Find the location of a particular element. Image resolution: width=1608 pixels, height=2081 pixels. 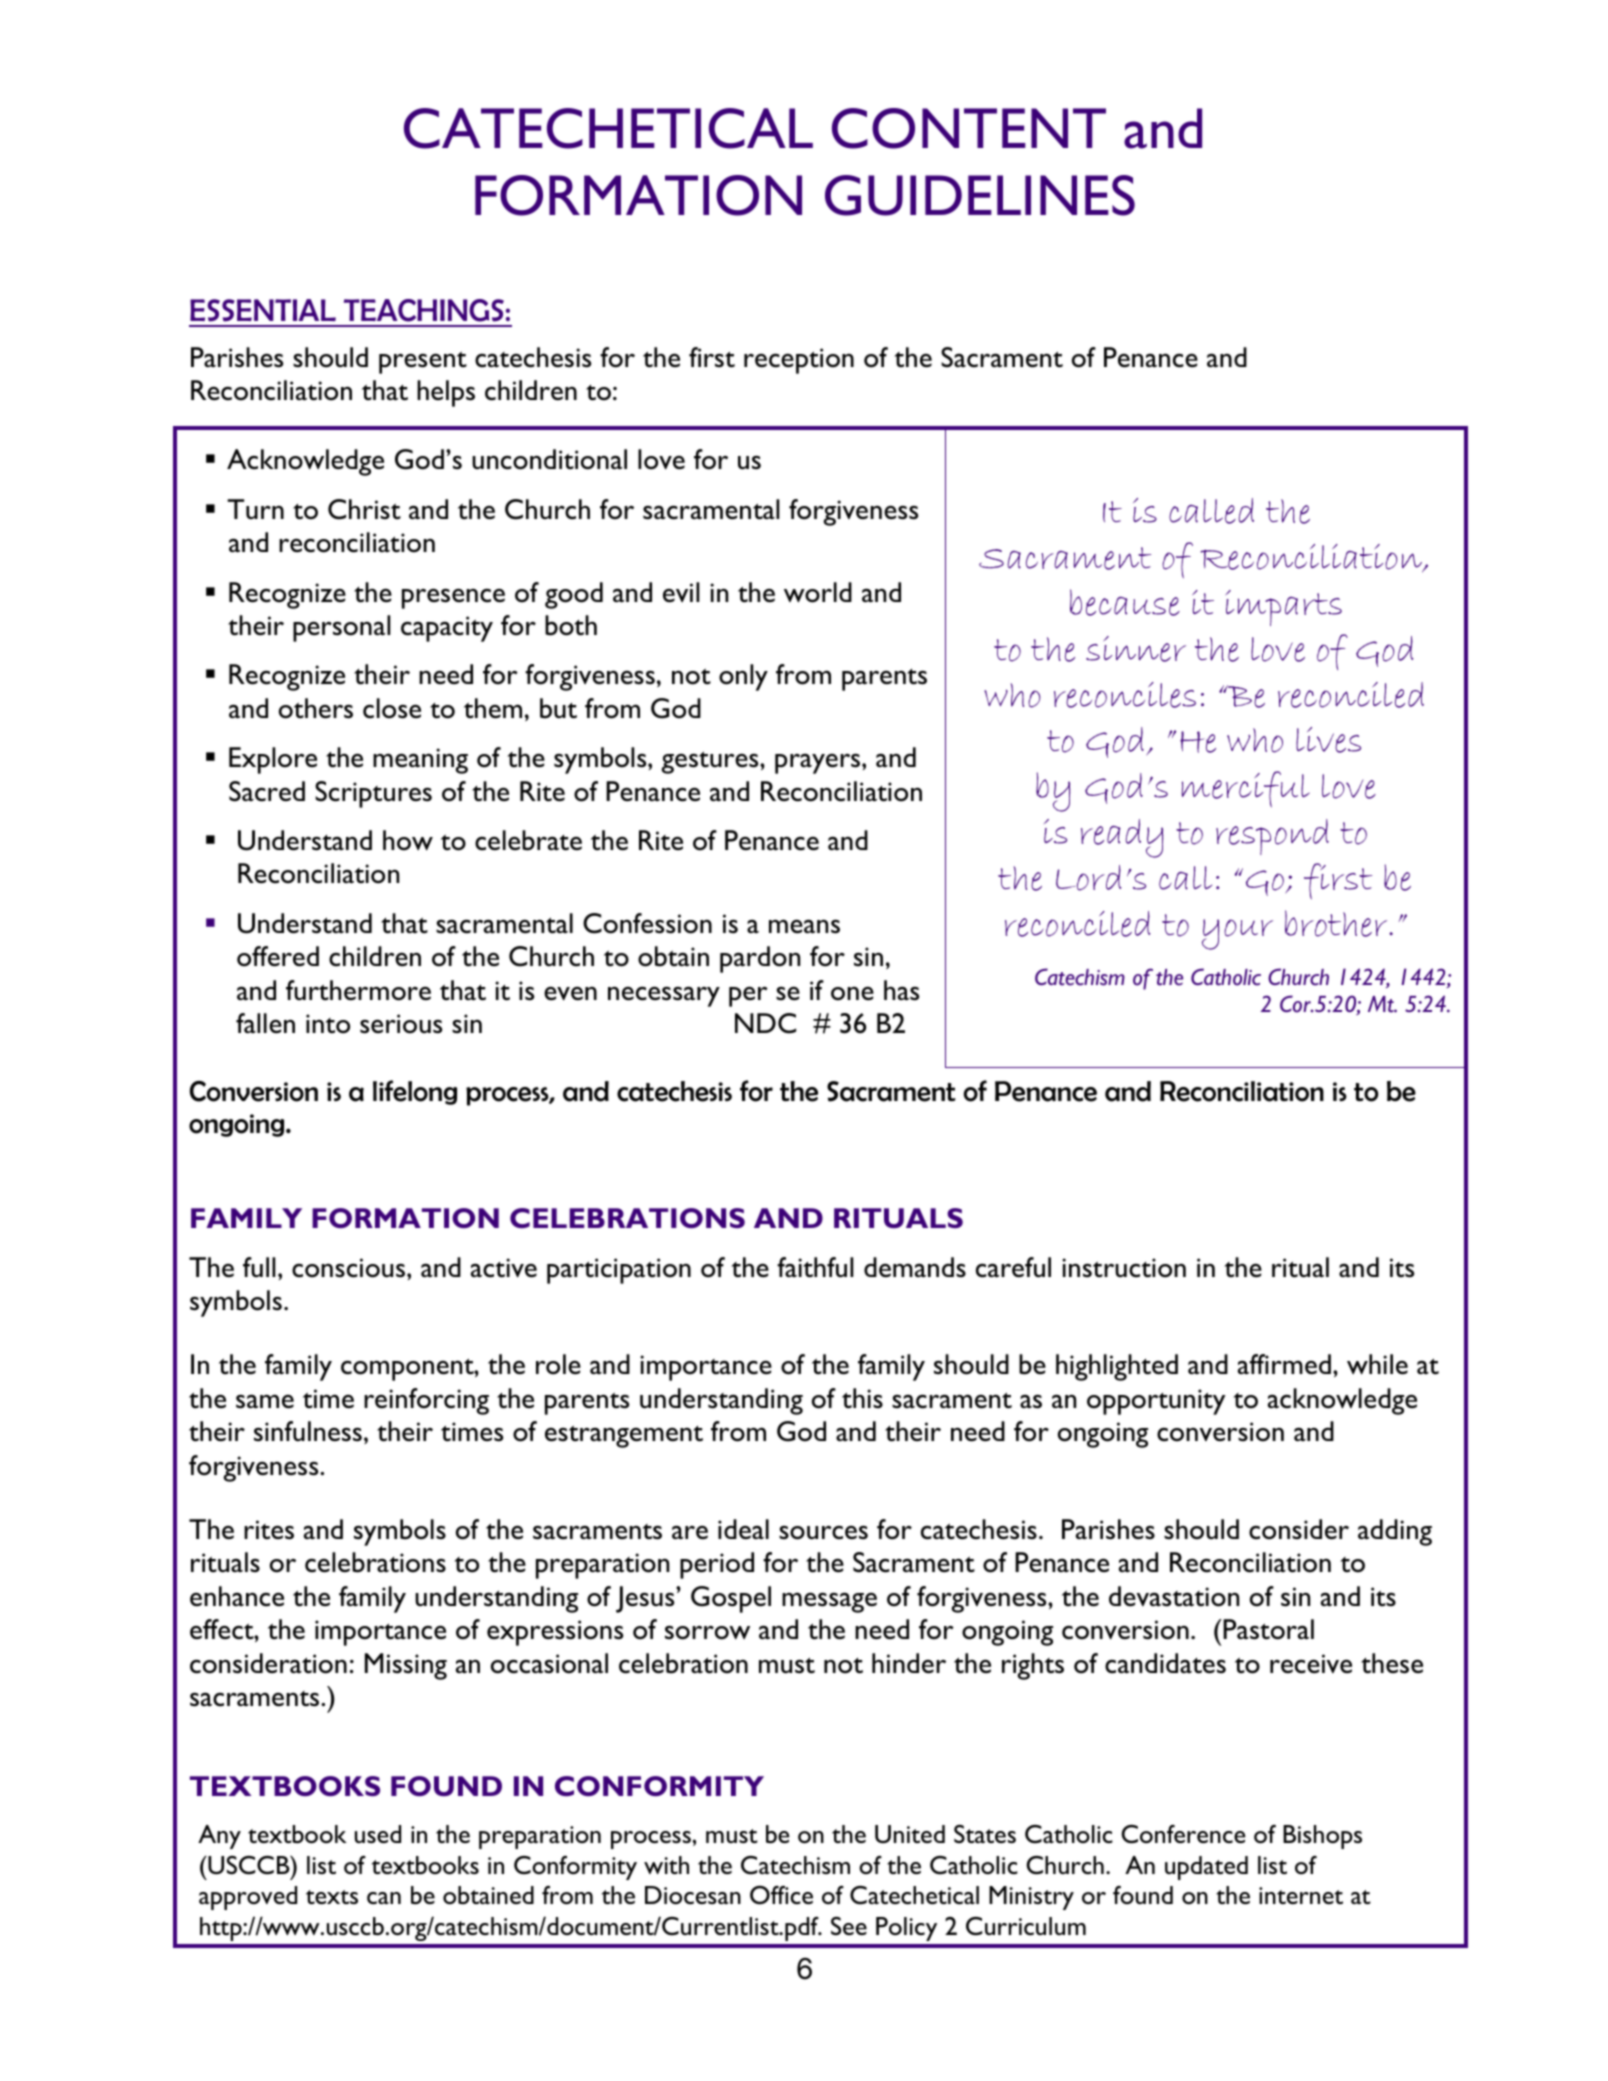

ESSENTIAL is located at coordinates (263, 310).
